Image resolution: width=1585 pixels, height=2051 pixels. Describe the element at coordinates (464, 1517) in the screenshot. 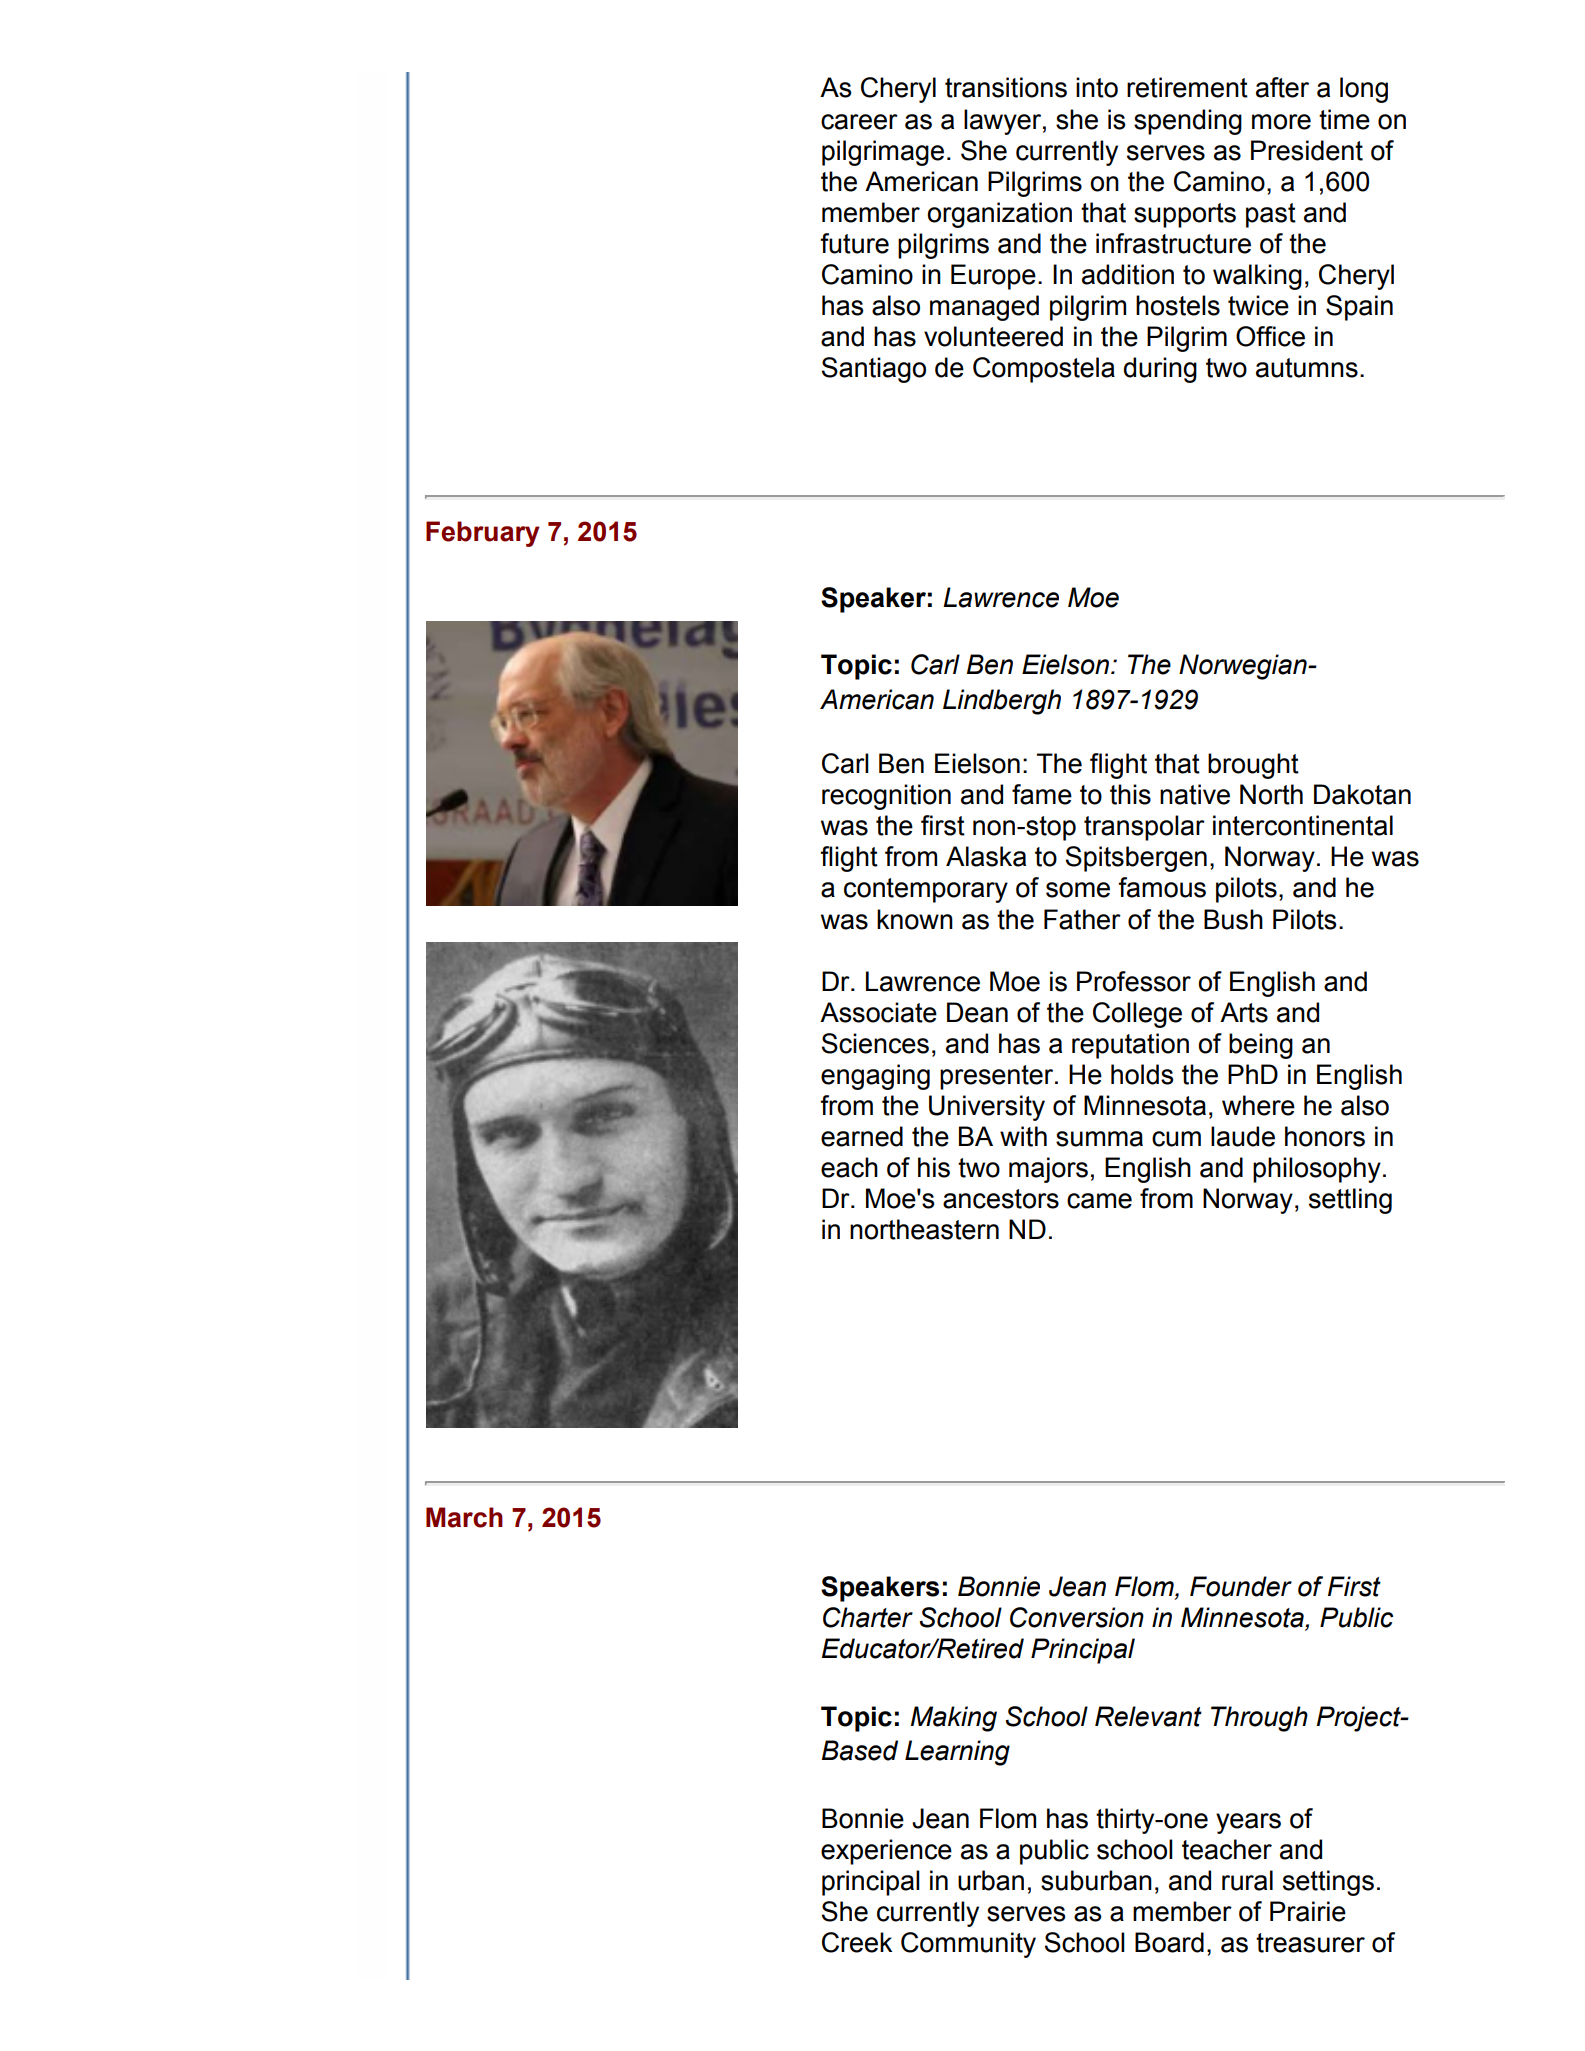

I see `March` at that location.
